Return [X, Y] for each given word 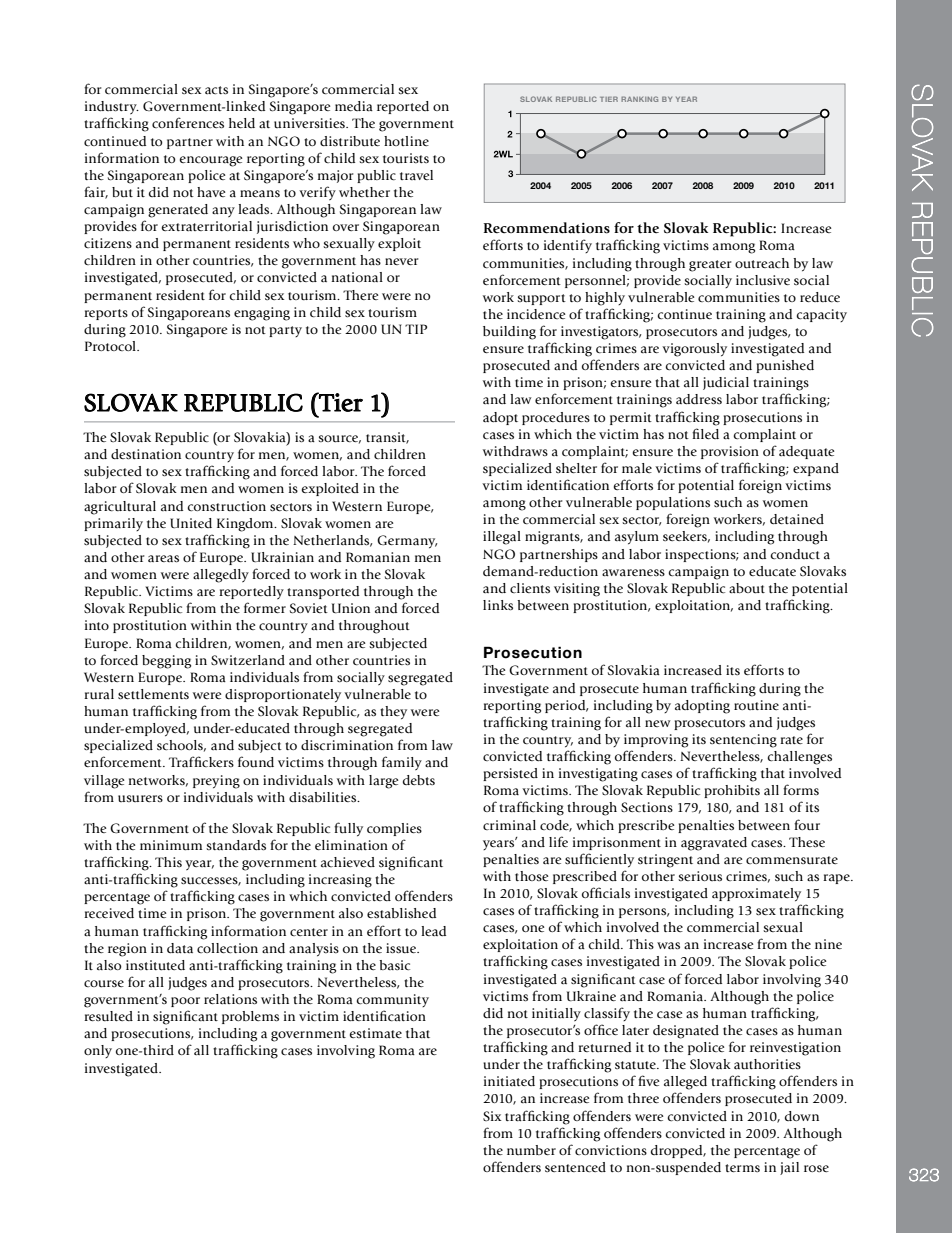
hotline [406, 141]
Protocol [111, 346]
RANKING [639, 99]
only [98, 1051]
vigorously [694, 350]
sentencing [743, 741]
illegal [502, 538]
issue [402, 948]
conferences [188, 123]
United [191, 523]
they [393, 713]
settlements [153, 694]
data [180, 948]
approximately [756, 895]
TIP [416, 329]
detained [797, 519]
